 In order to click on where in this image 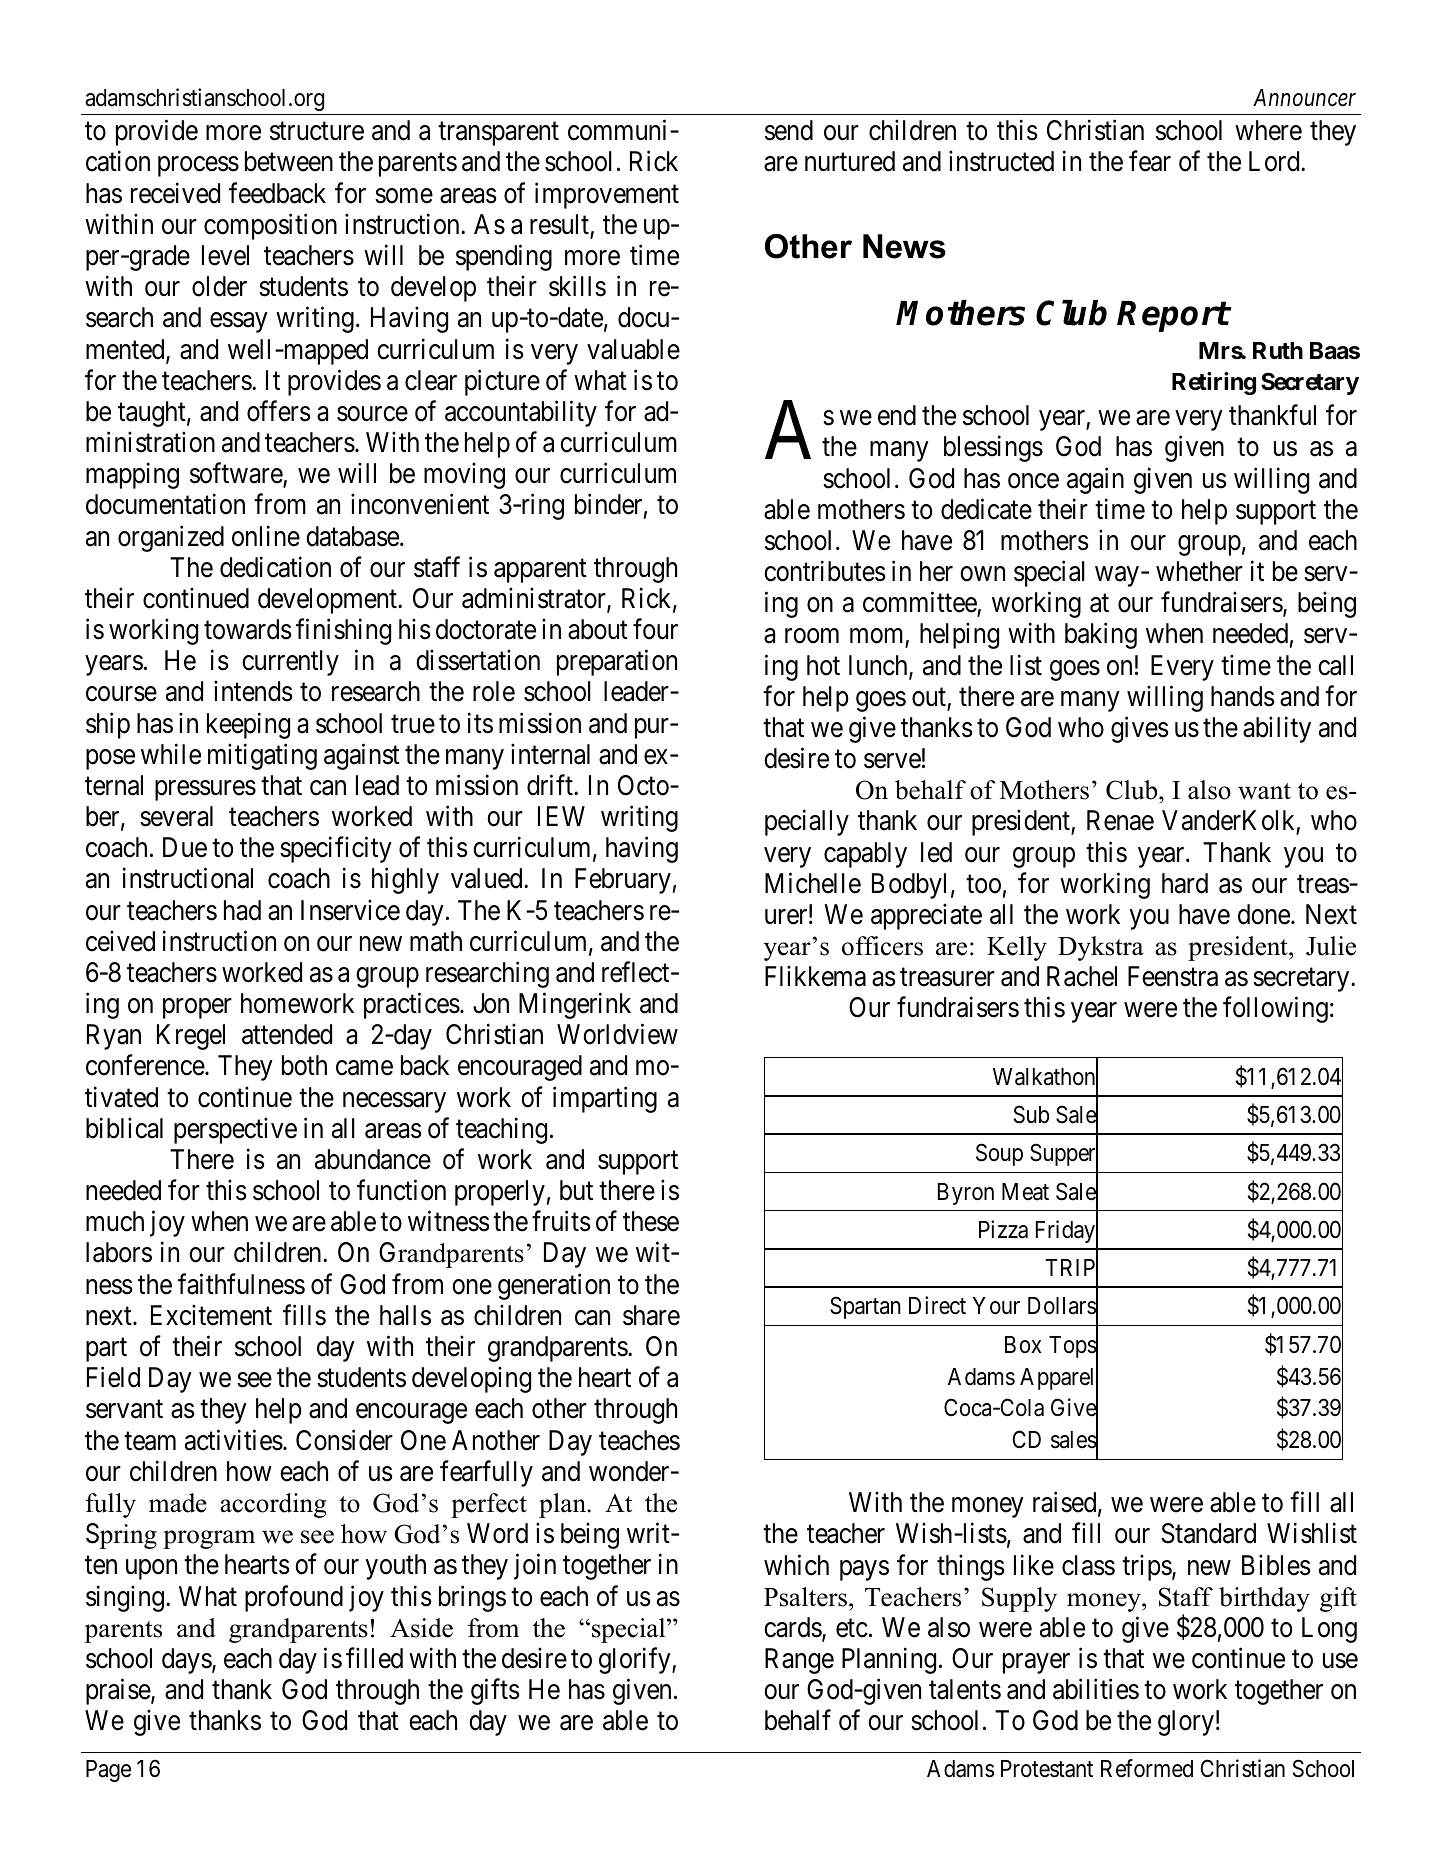, I will do `click(1268, 130)`.
